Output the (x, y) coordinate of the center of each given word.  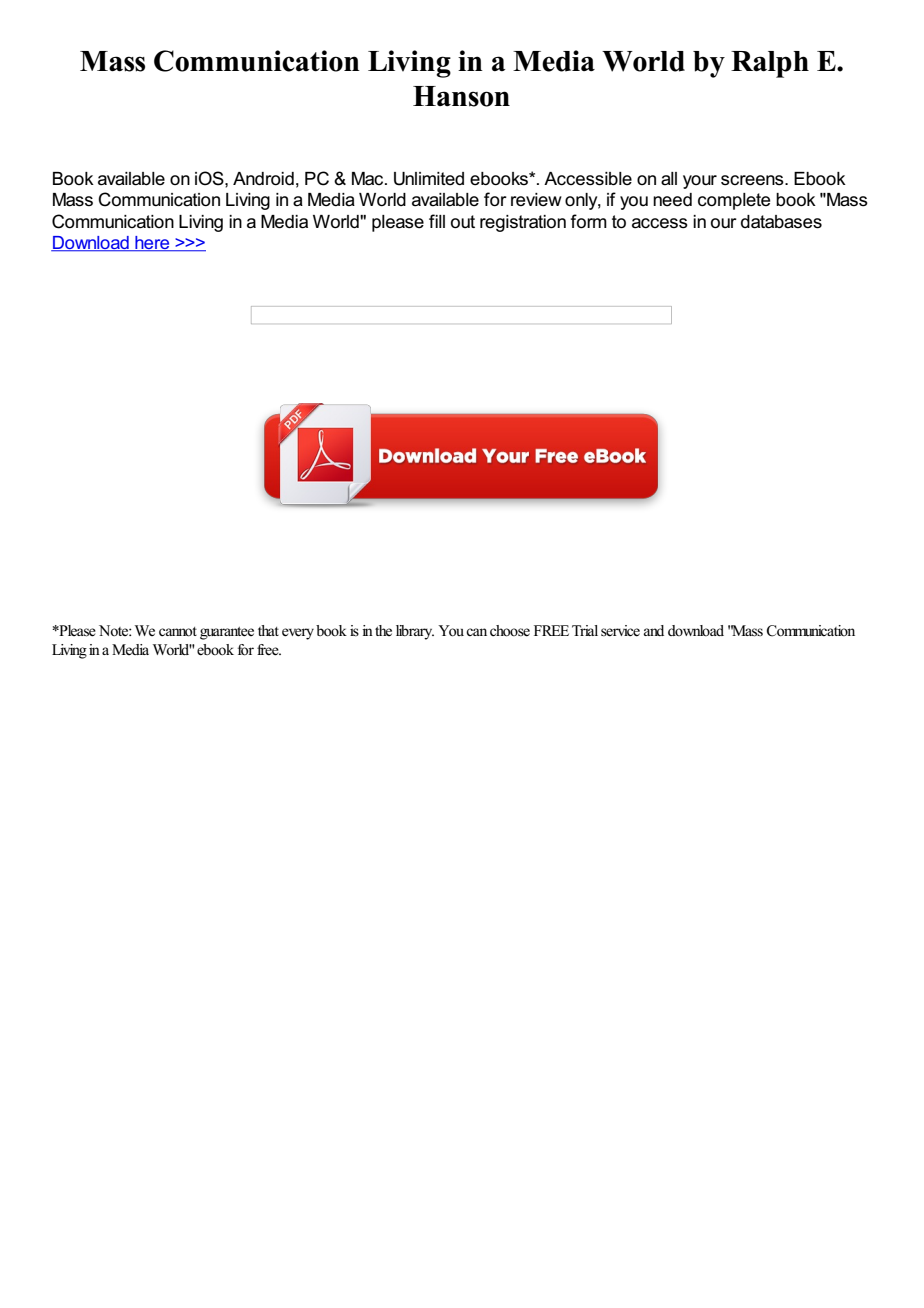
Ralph (770, 64)
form (588, 221)
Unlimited (429, 179)
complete (734, 201)
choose (510, 631)
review (536, 200)
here (152, 244)
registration (523, 223)
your (700, 182)
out (463, 222)
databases (781, 222)
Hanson (461, 96)
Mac (369, 179)
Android (263, 179)
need (672, 200)
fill (437, 221)
